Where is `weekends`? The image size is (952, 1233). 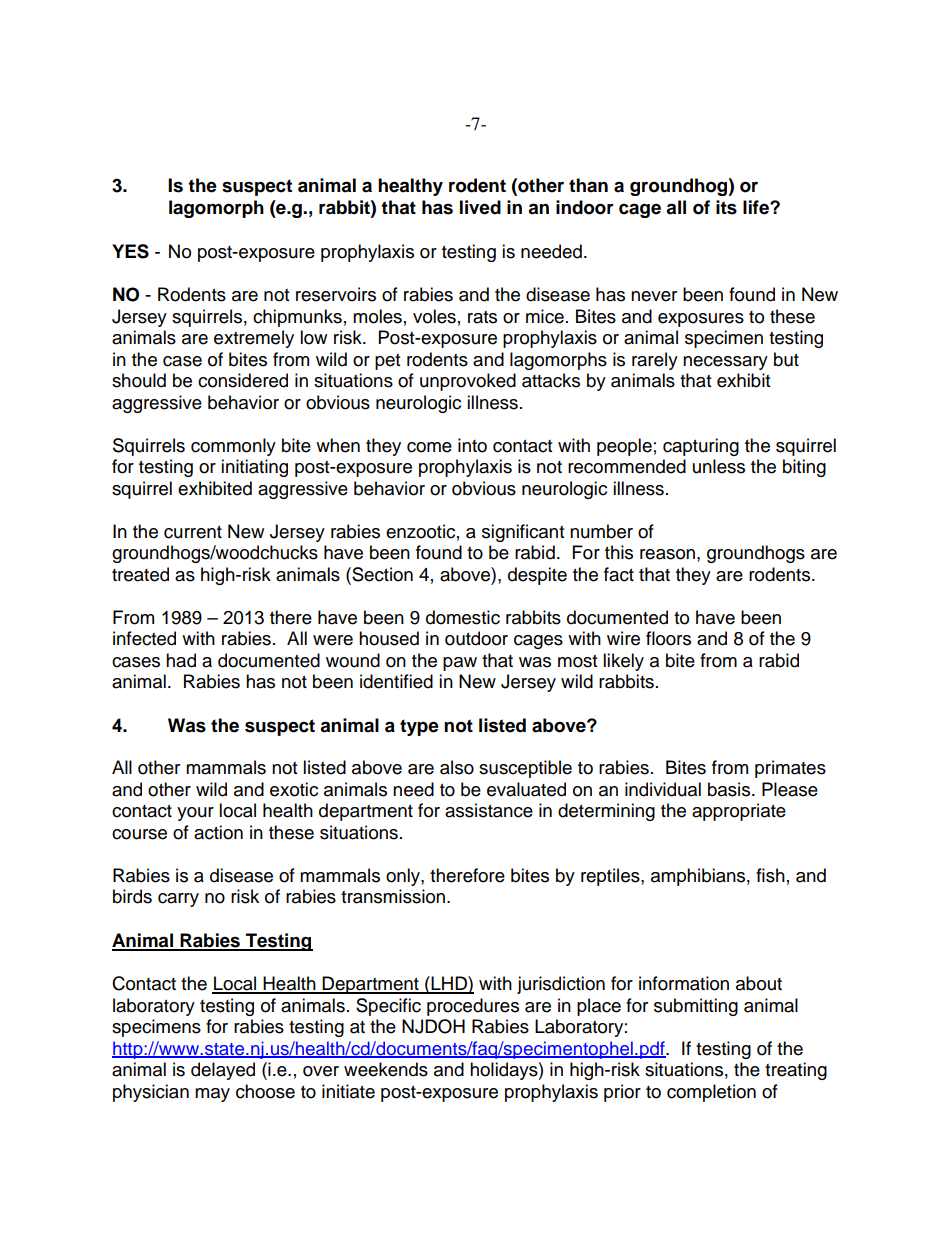 weekends is located at coordinates (386, 1069).
